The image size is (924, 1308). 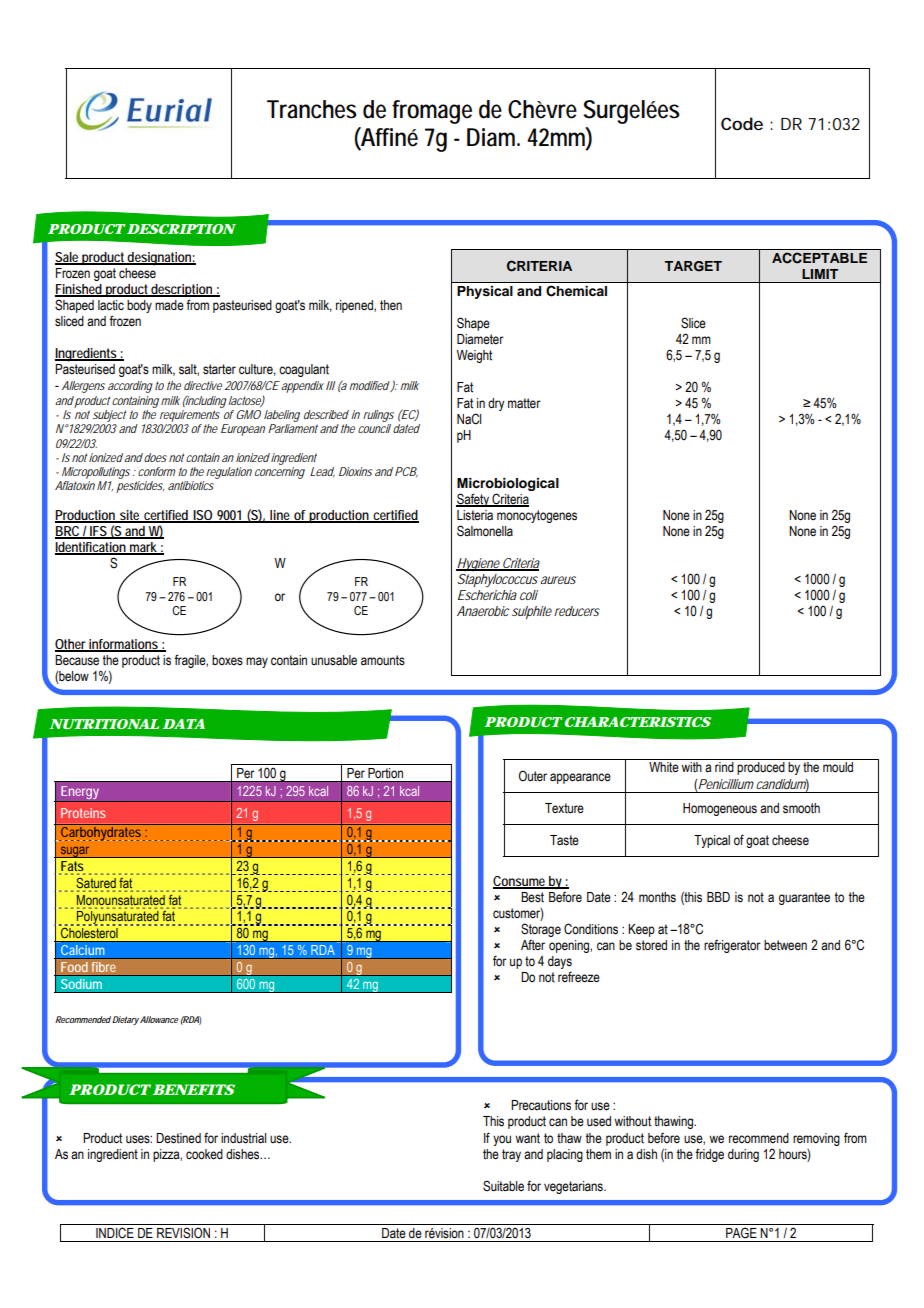 I want to click on Polyunsaturated, so click(x=119, y=918).
